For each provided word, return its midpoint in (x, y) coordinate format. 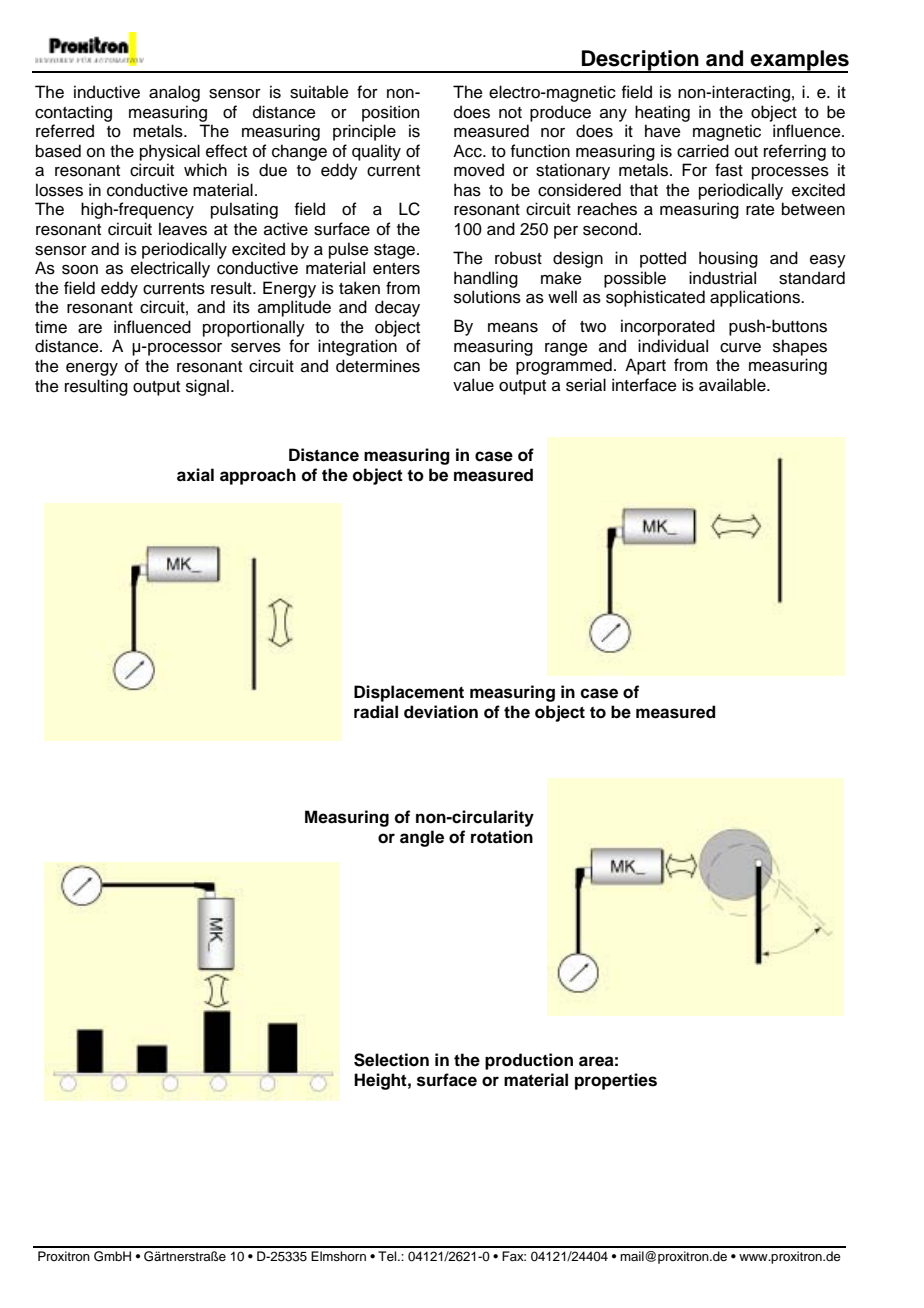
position (390, 113)
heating (662, 113)
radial (376, 712)
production (529, 1061)
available (733, 385)
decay (397, 308)
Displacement (409, 693)
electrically (170, 269)
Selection (391, 1060)
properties (616, 1081)
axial (195, 475)
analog (174, 93)
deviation (441, 712)
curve (740, 348)
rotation (502, 837)
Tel (388, 1256)
